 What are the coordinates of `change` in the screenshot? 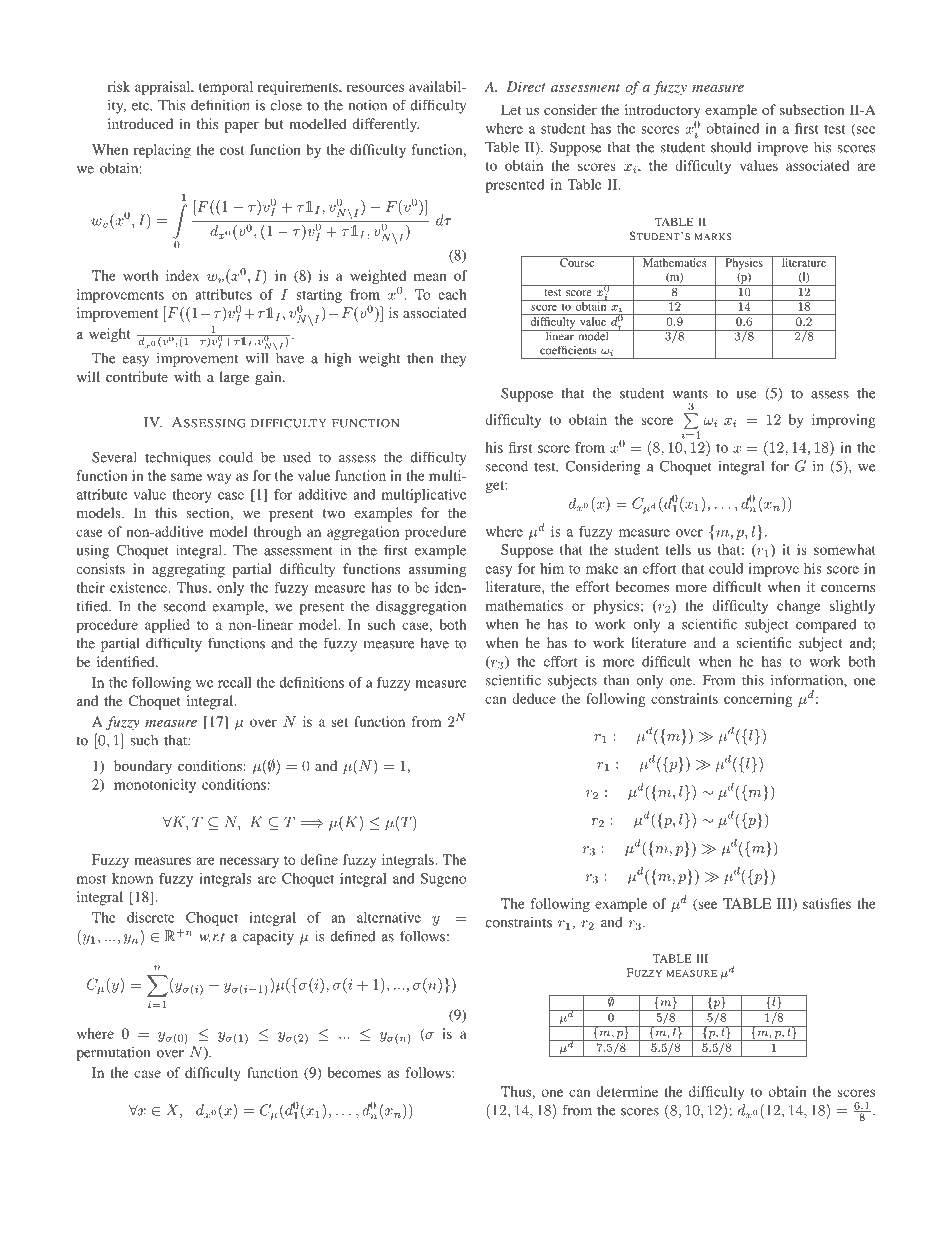 It's located at (799, 607).
